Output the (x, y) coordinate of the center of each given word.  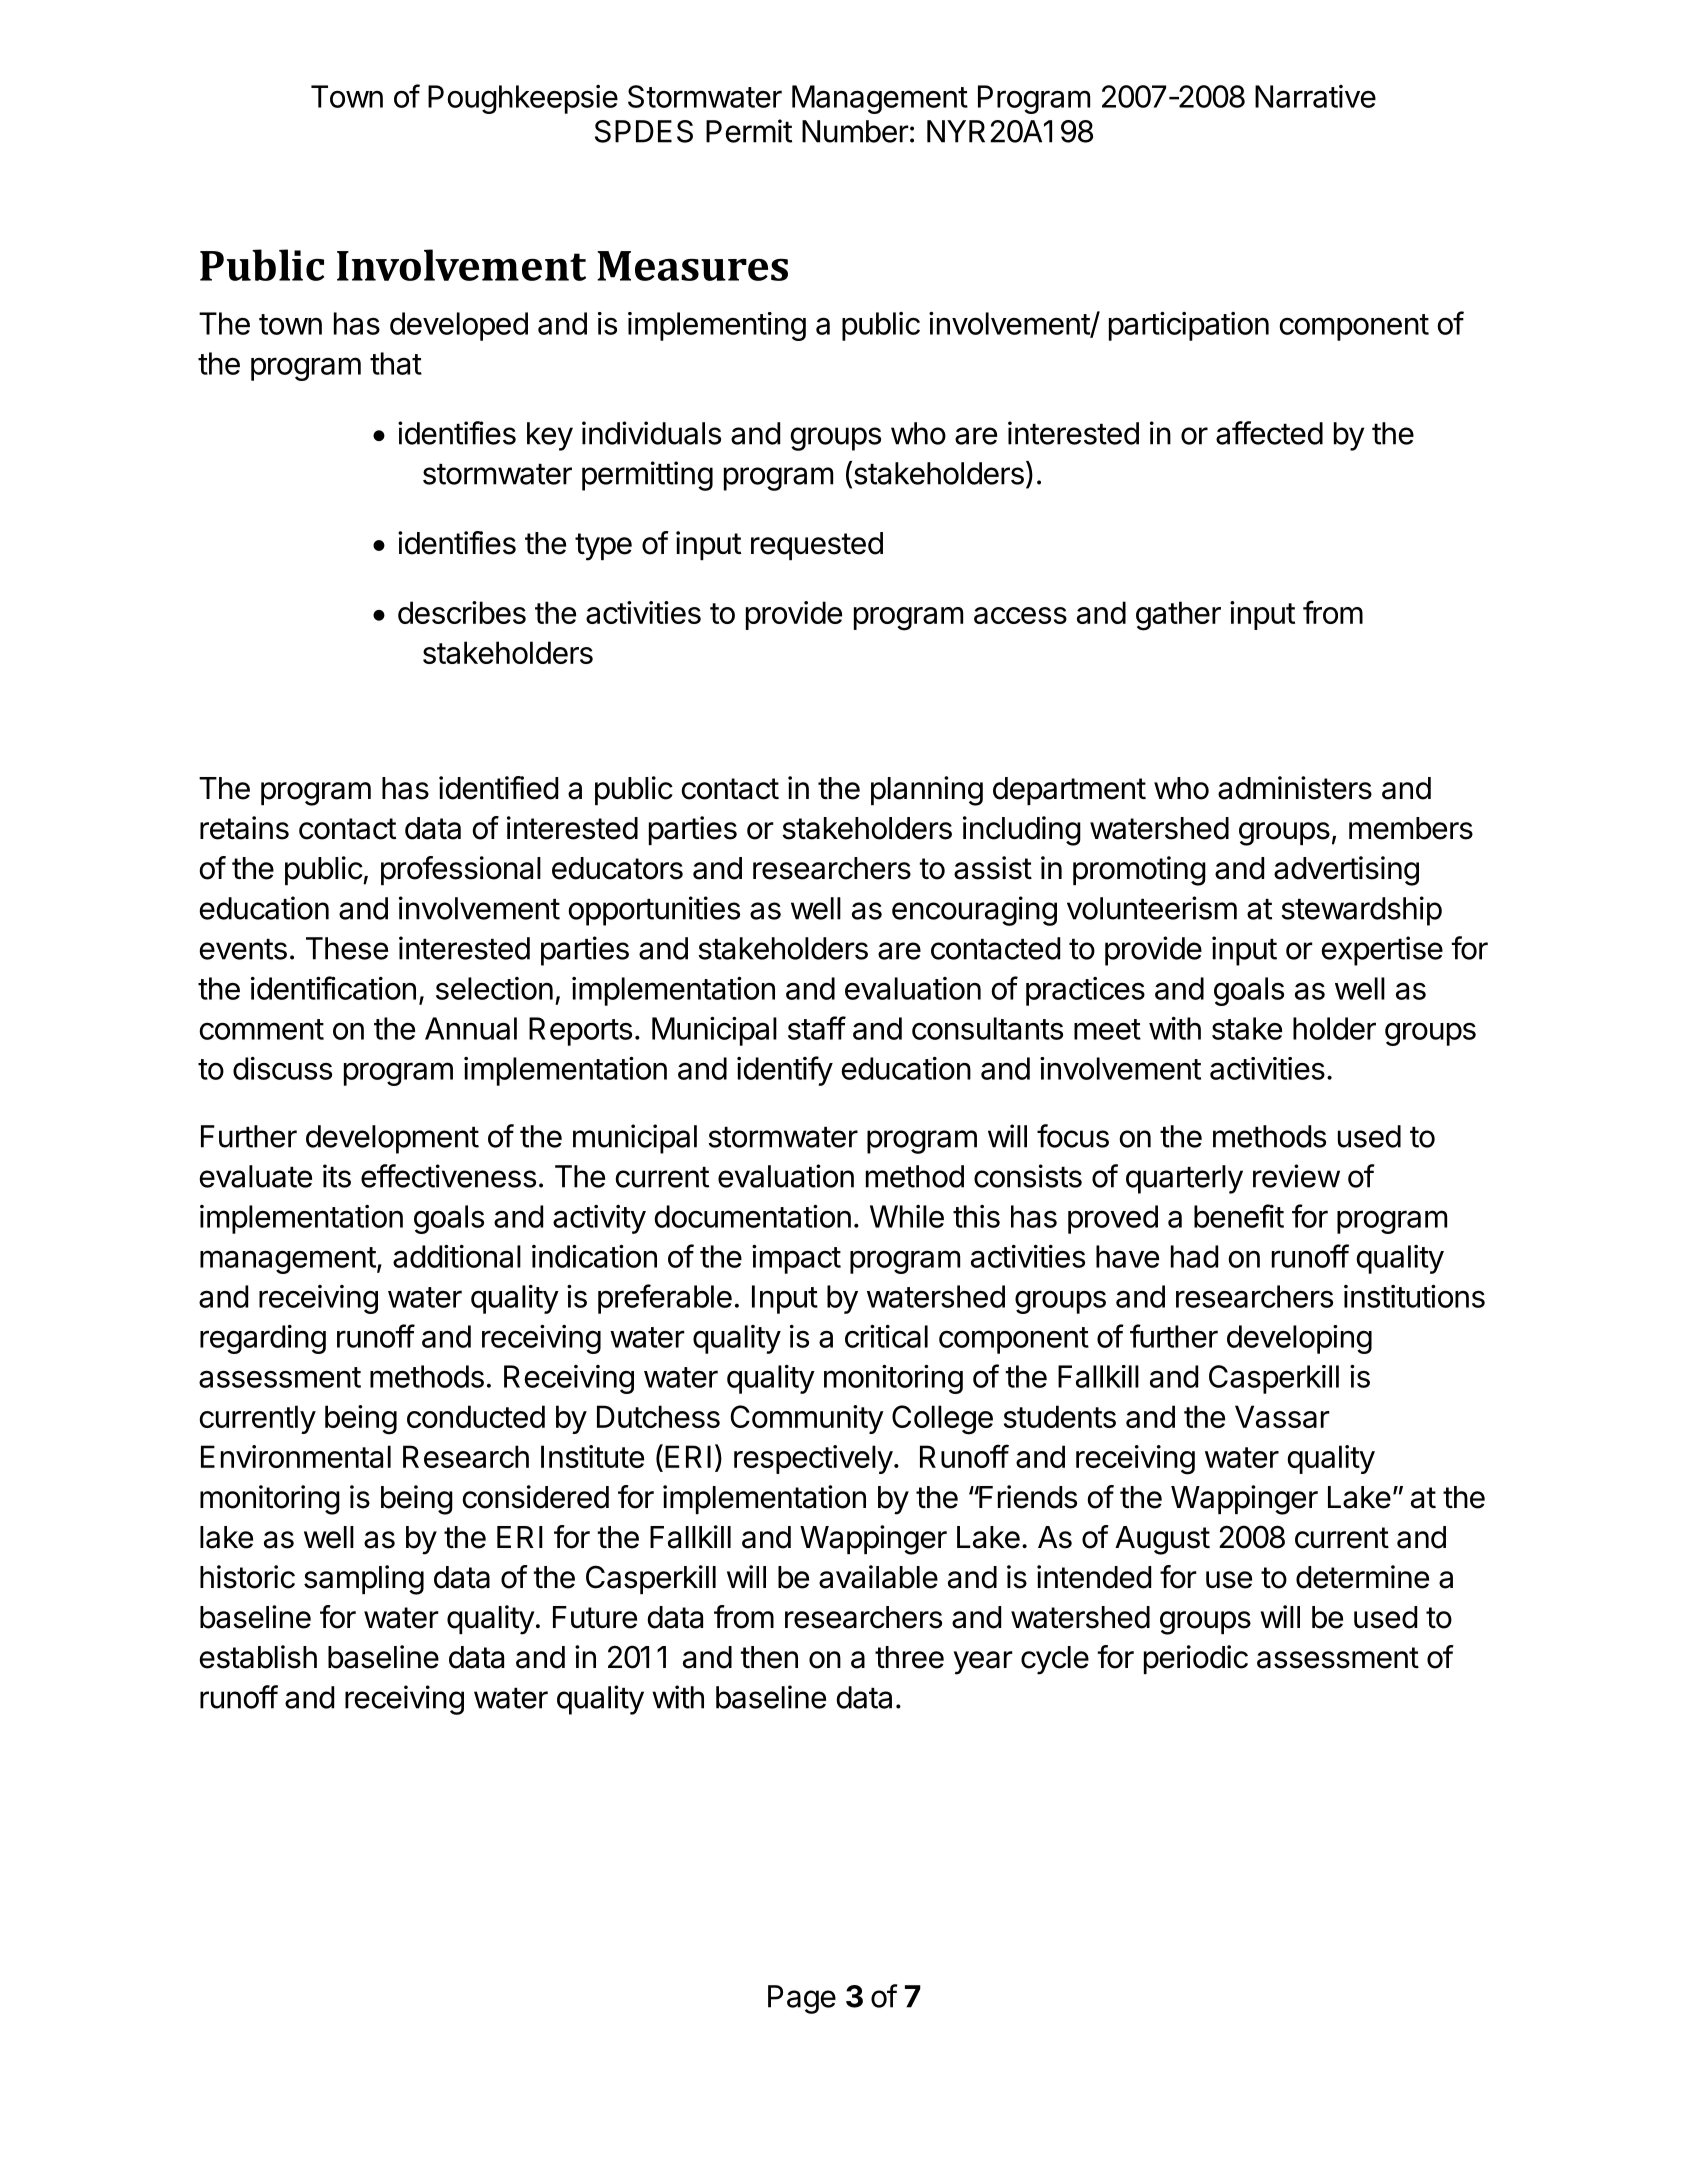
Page (802, 1999)
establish (258, 1657)
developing (1299, 1339)
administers (1295, 788)
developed (459, 326)
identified (498, 788)
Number (855, 131)
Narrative (1315, 96)
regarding (263, 1339)
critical (886, 1336)
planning (927, 791)
